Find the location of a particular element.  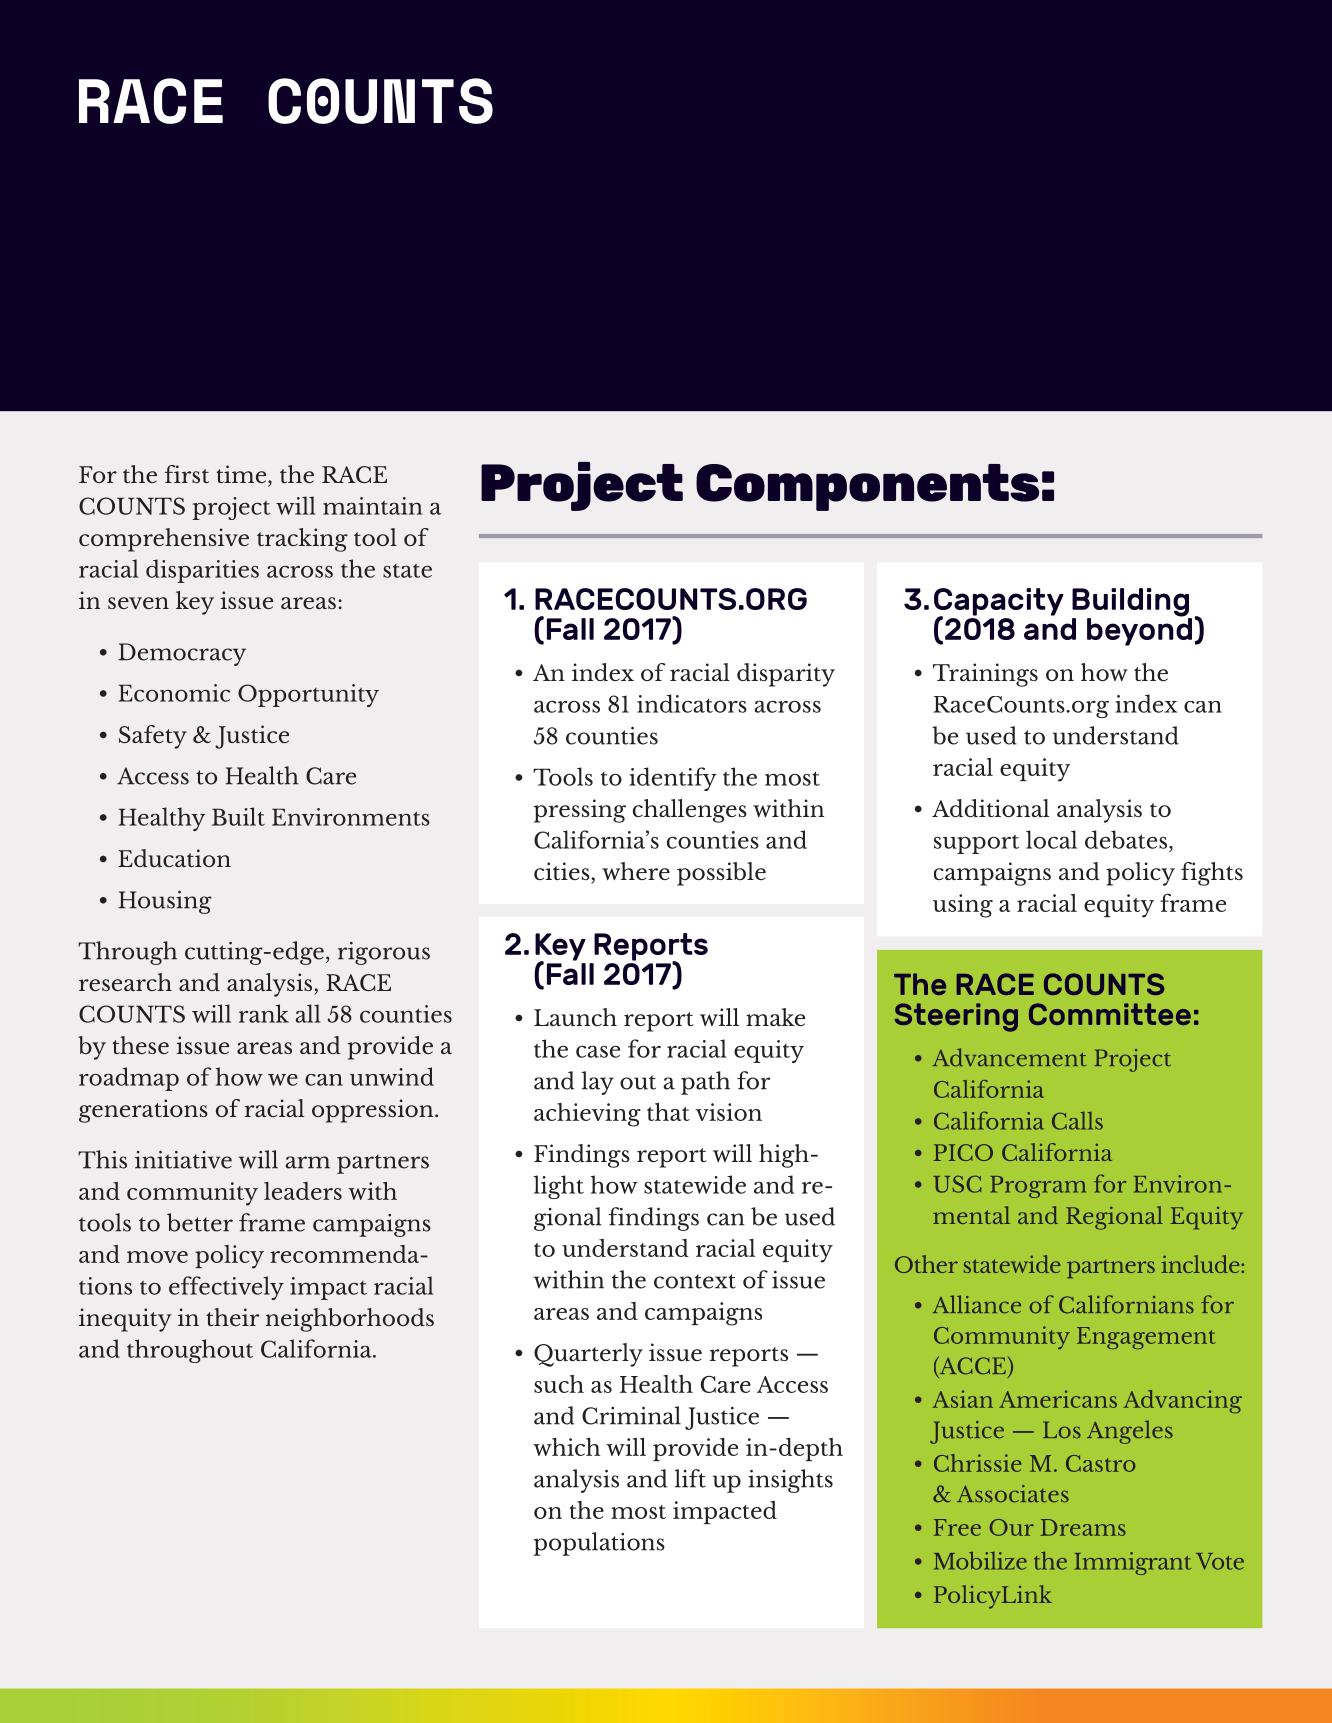

which is located at coordinates (566, 1447).
